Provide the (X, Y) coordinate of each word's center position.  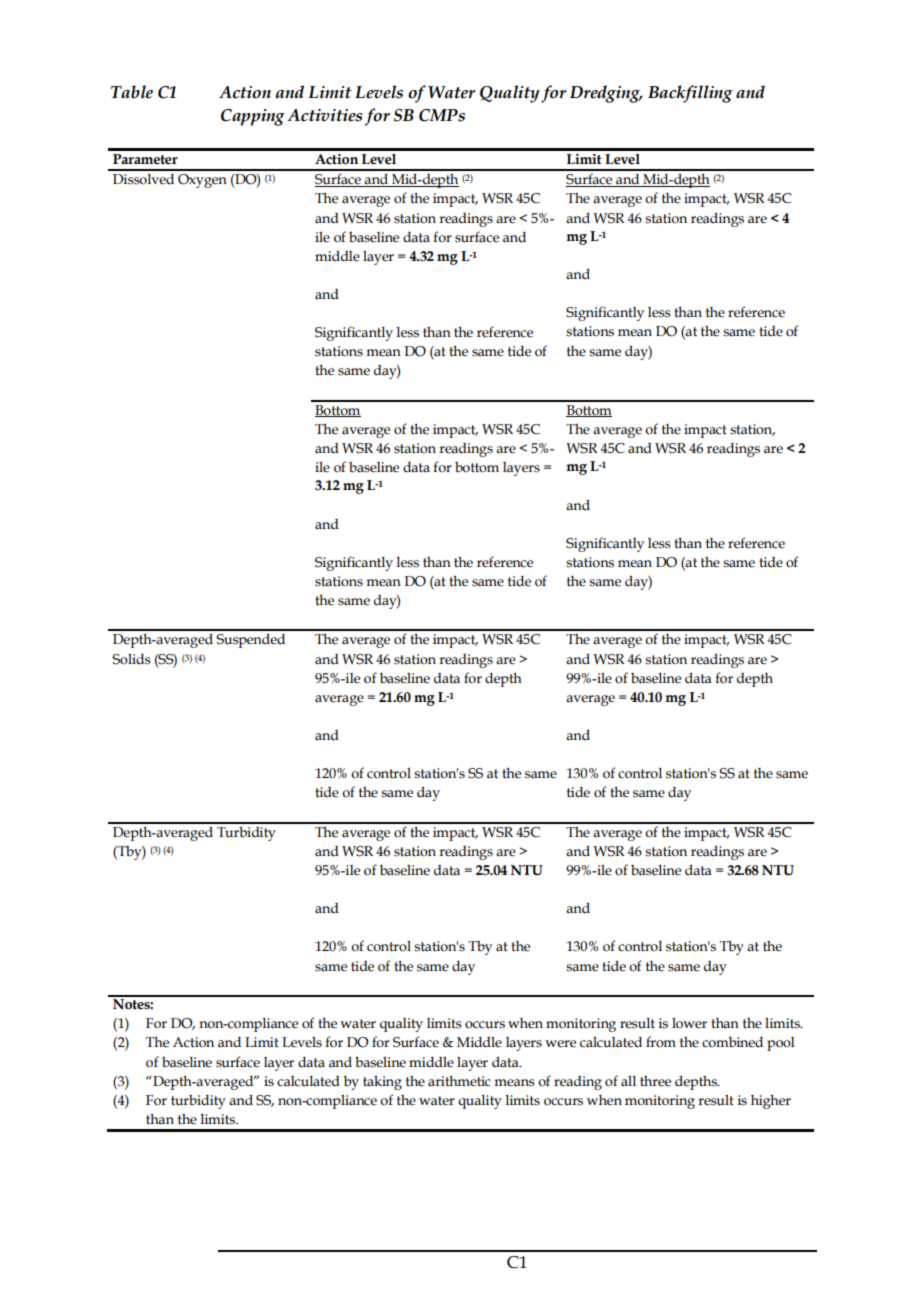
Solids (131, 659)
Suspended (250, 640)
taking (382, 1082)
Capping (253, 117)
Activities (325, 115)
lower (689, 1023)
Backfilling (690, 94)
